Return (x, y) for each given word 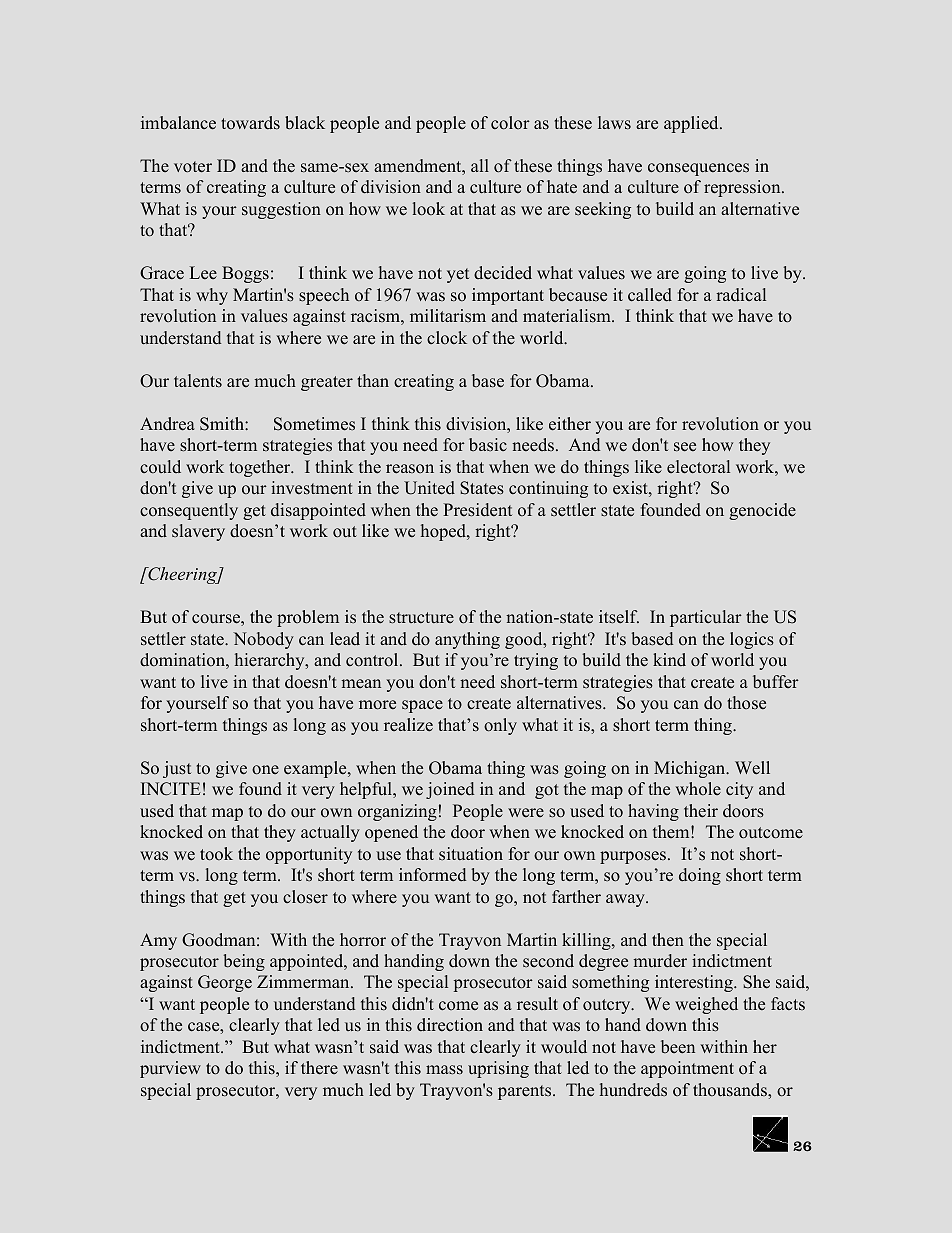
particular (706, 618)
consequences (698, 169)
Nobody (263, 640)
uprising (498, 1069)
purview (170, 1069)
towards (250, 123)
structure (421, 618)
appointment (687, 1069)
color (510, 123)
